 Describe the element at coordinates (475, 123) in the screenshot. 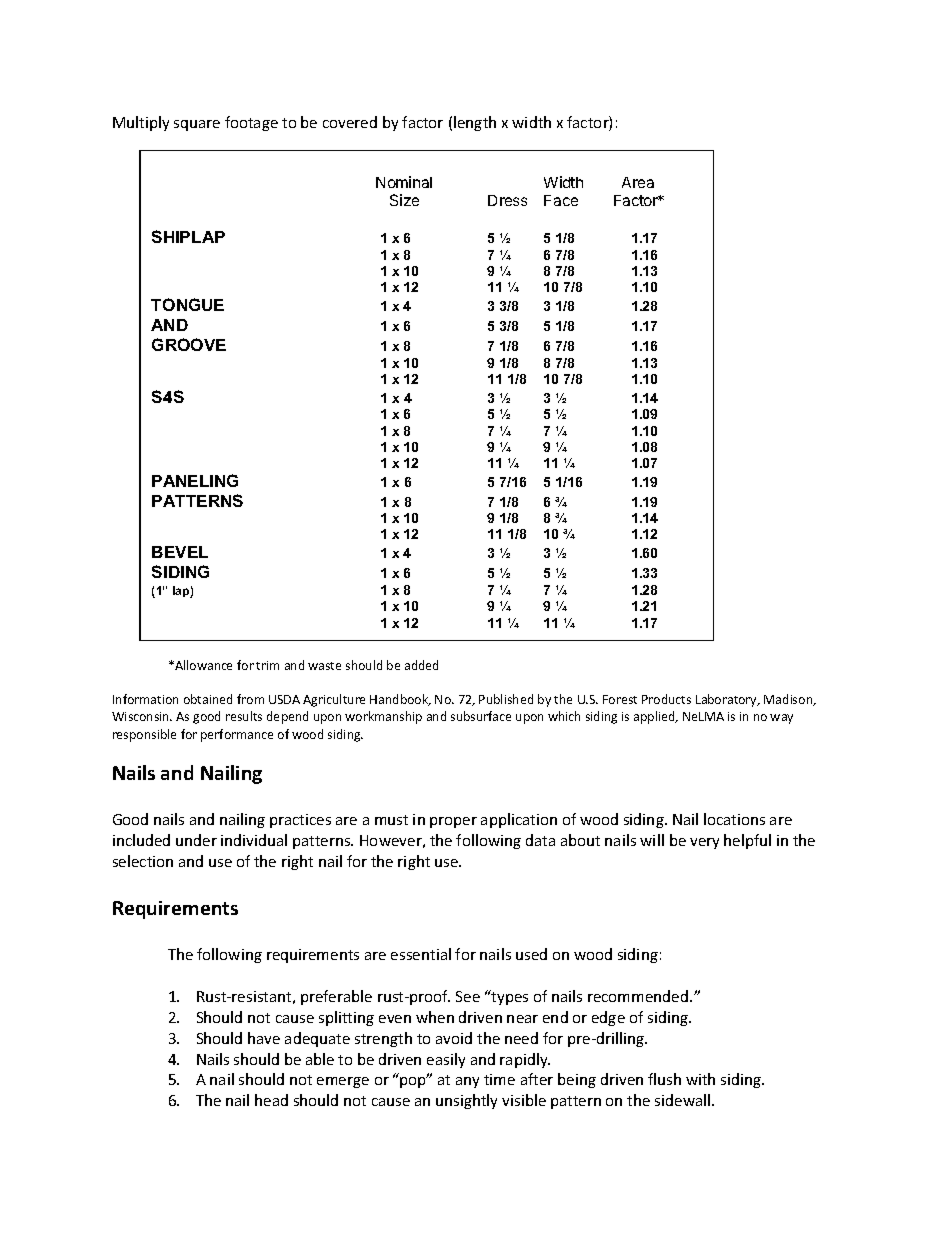

I see `length` at that location.
